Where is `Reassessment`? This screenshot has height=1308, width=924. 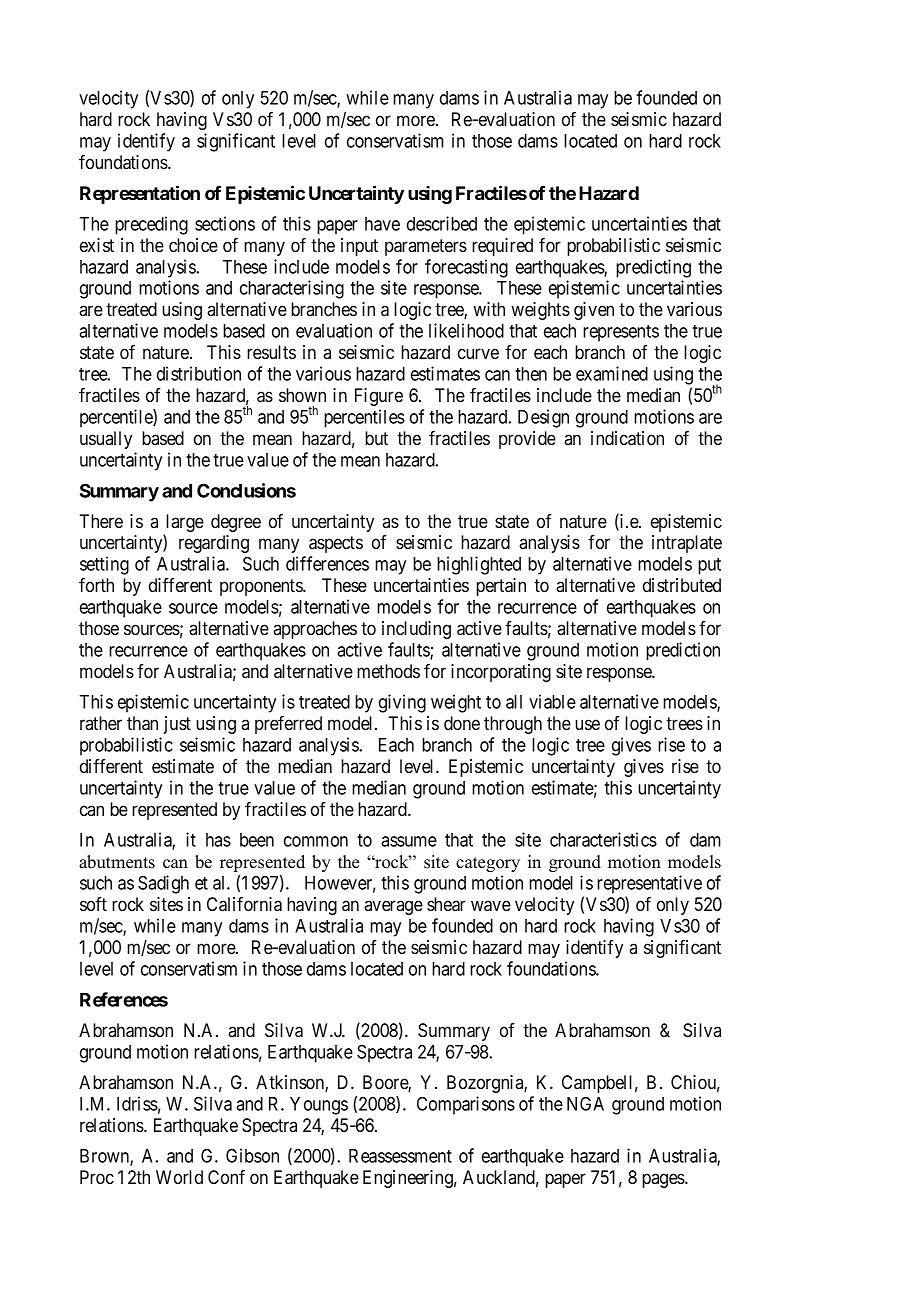 Reassessment is located at coordinates (400, 1156).
